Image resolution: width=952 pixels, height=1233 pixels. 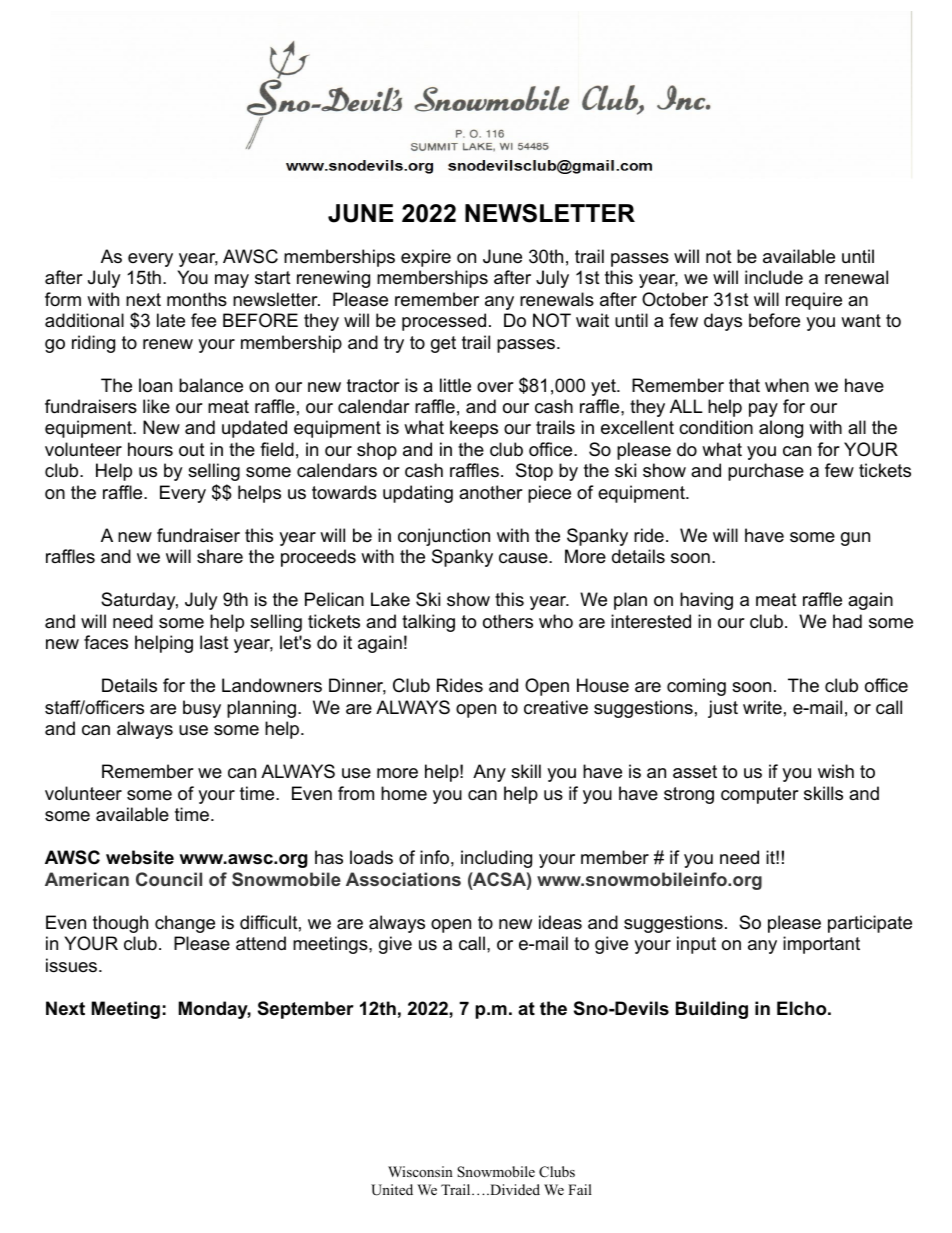 I want to click on expire, so click(x=426, y=258).
